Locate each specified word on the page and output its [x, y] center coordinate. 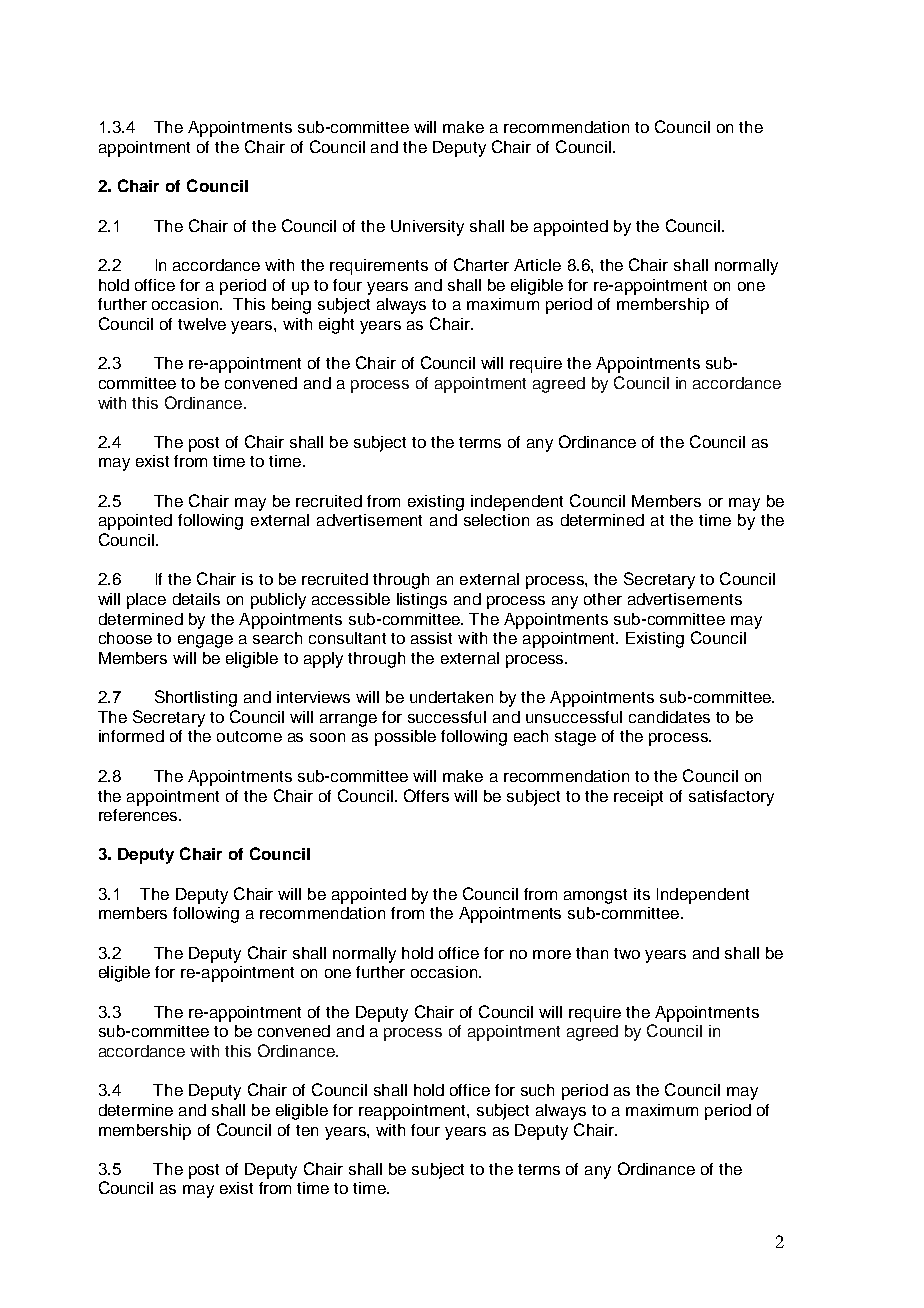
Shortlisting [196, 698]
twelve [202, 324]
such [537, 1090]
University [427, 228]
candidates [669, 717]
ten [307, 1130]
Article [537, 265]
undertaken [451, 697]
